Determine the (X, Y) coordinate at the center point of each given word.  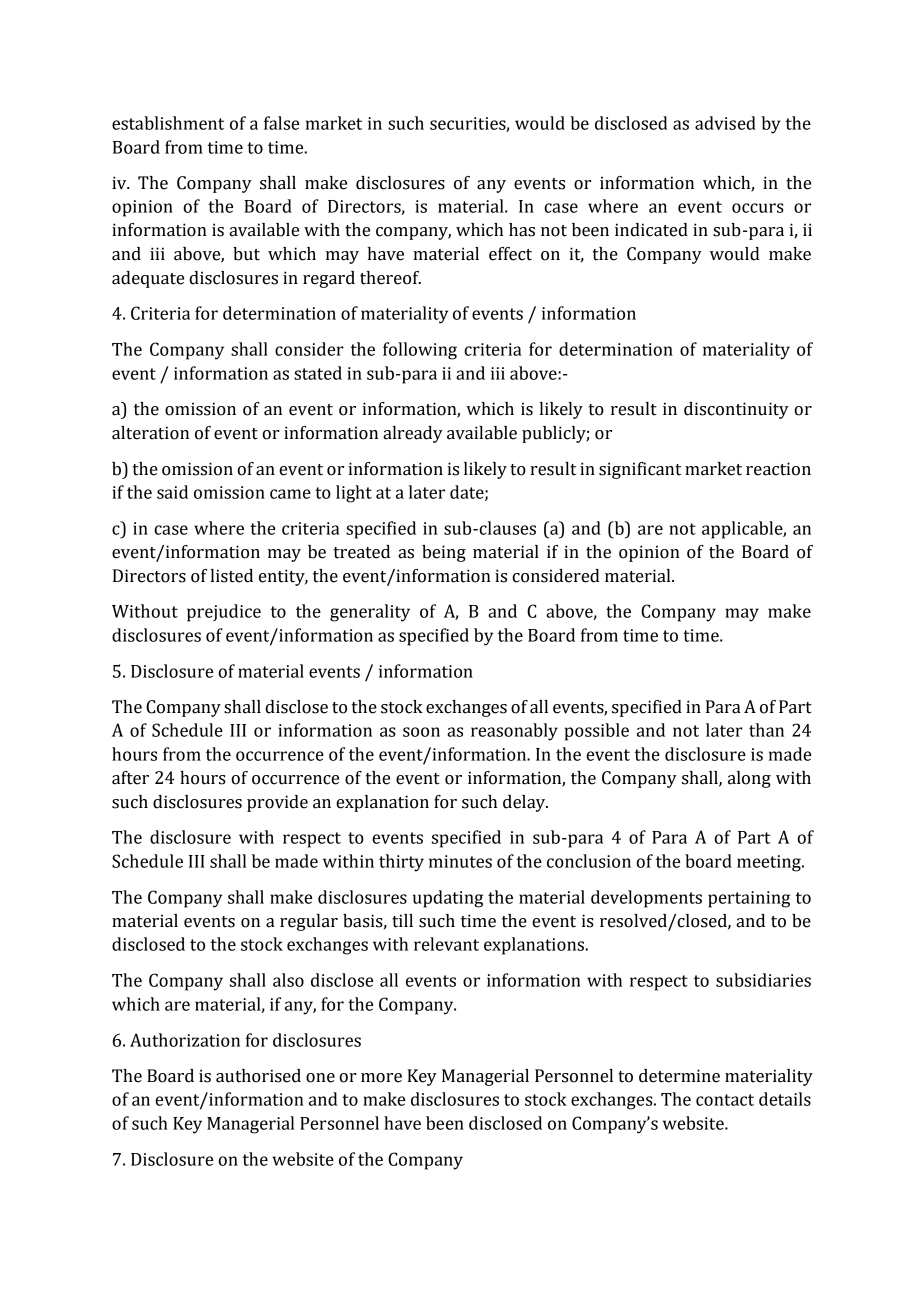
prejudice (224, 613)
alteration (150, 433)
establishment (168, 123)
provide (277, 803)
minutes (460, 861)
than (766, 730)
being (444, 553)
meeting (770, 863)
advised (725, 123)
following (420, 351)
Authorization (185, 1040)
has (522, 230)
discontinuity (736, 410)
